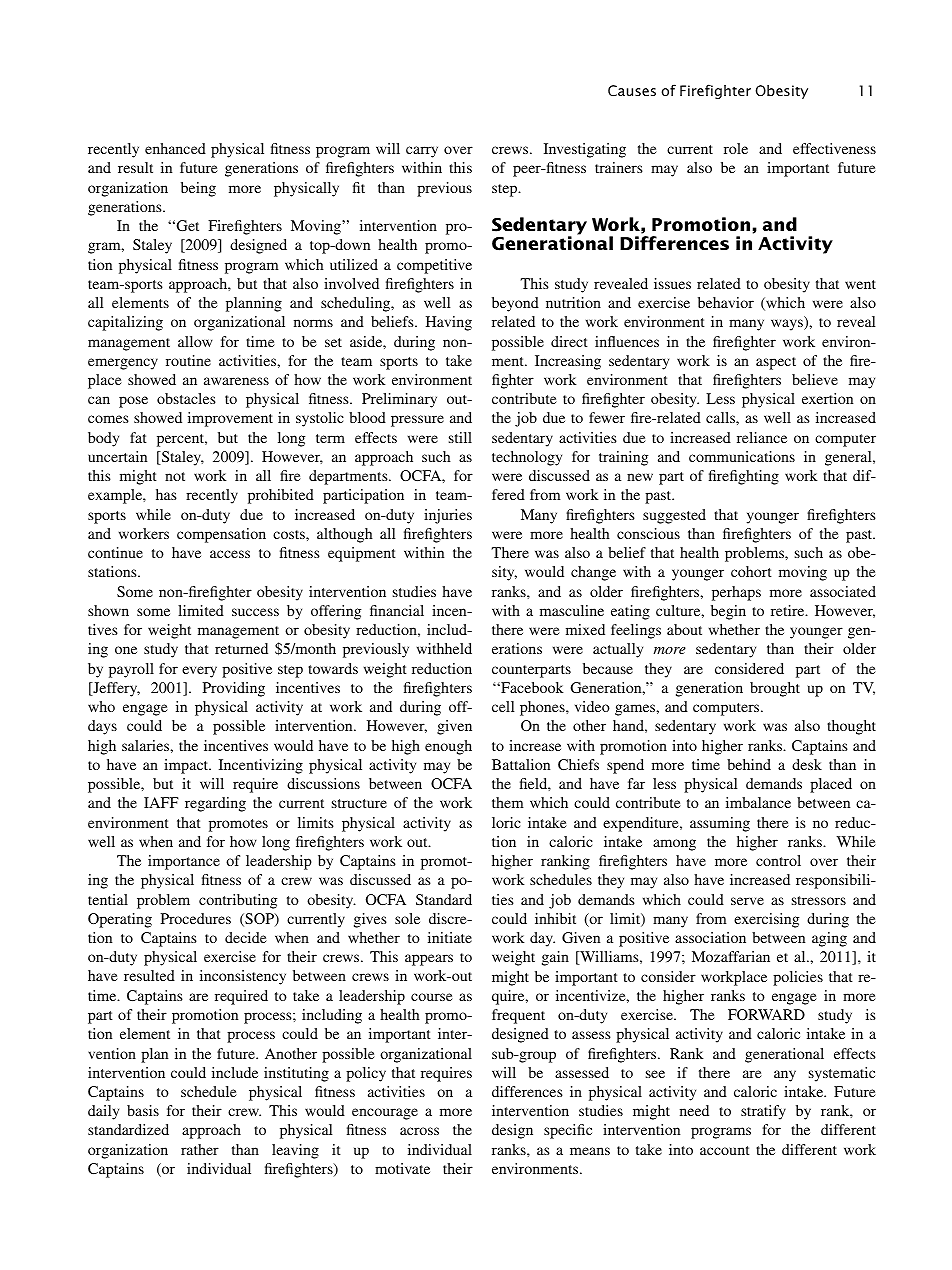 This page has width=952, height=1270. Describe the element at coordinates (460, 437) in the page. I see `still` at that location.
